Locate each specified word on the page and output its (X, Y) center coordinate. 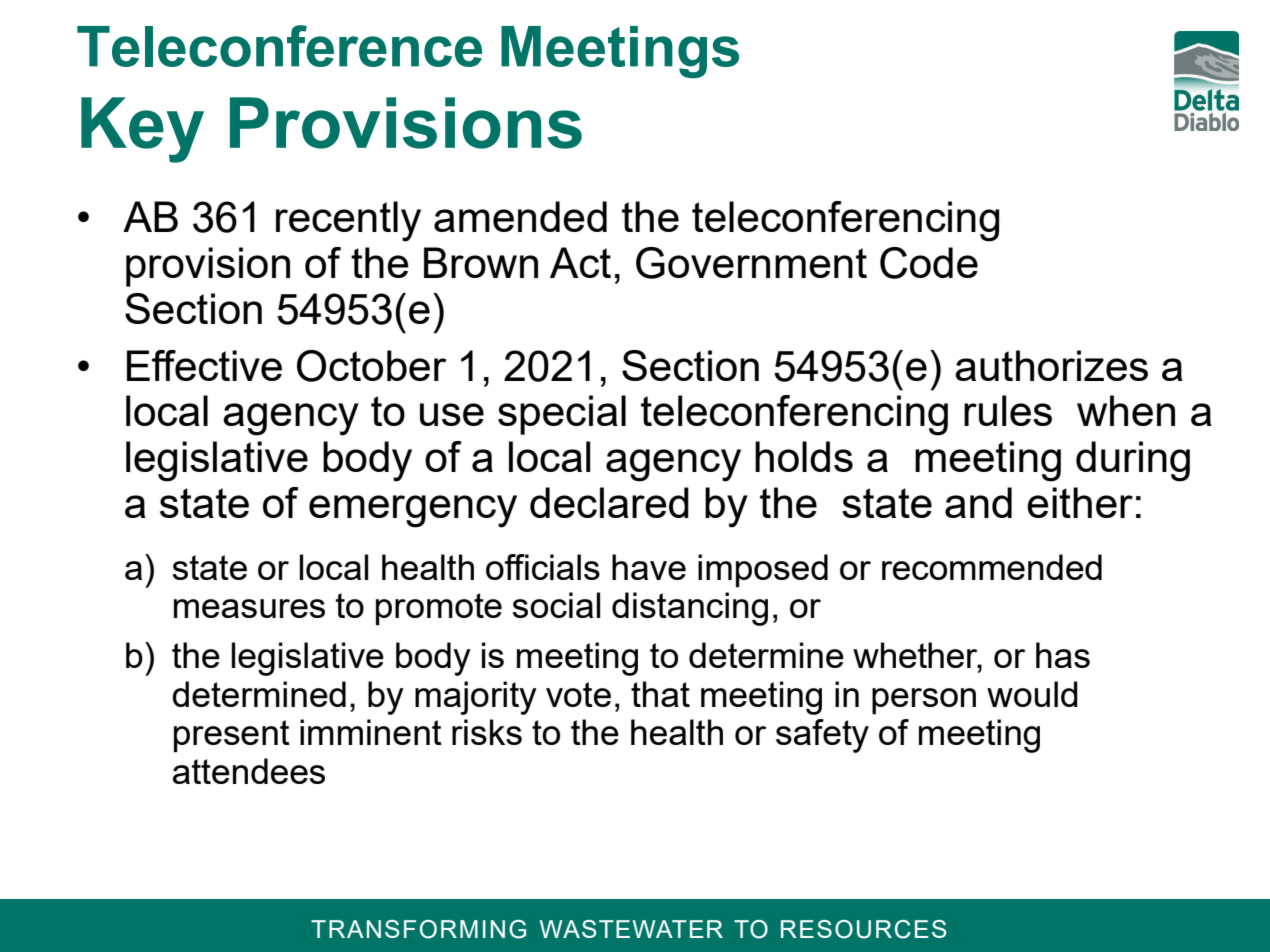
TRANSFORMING (418, 929)
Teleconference (279, 46)
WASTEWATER (631, 929)
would (1032, 694)
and (978, 502)
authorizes (1051, 365)
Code (929, 263)
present (232, 736)
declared (609, 502)
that (660, 694)
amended (520, 216)
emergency (413, 511)
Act (580, 262)
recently (348, 221)
